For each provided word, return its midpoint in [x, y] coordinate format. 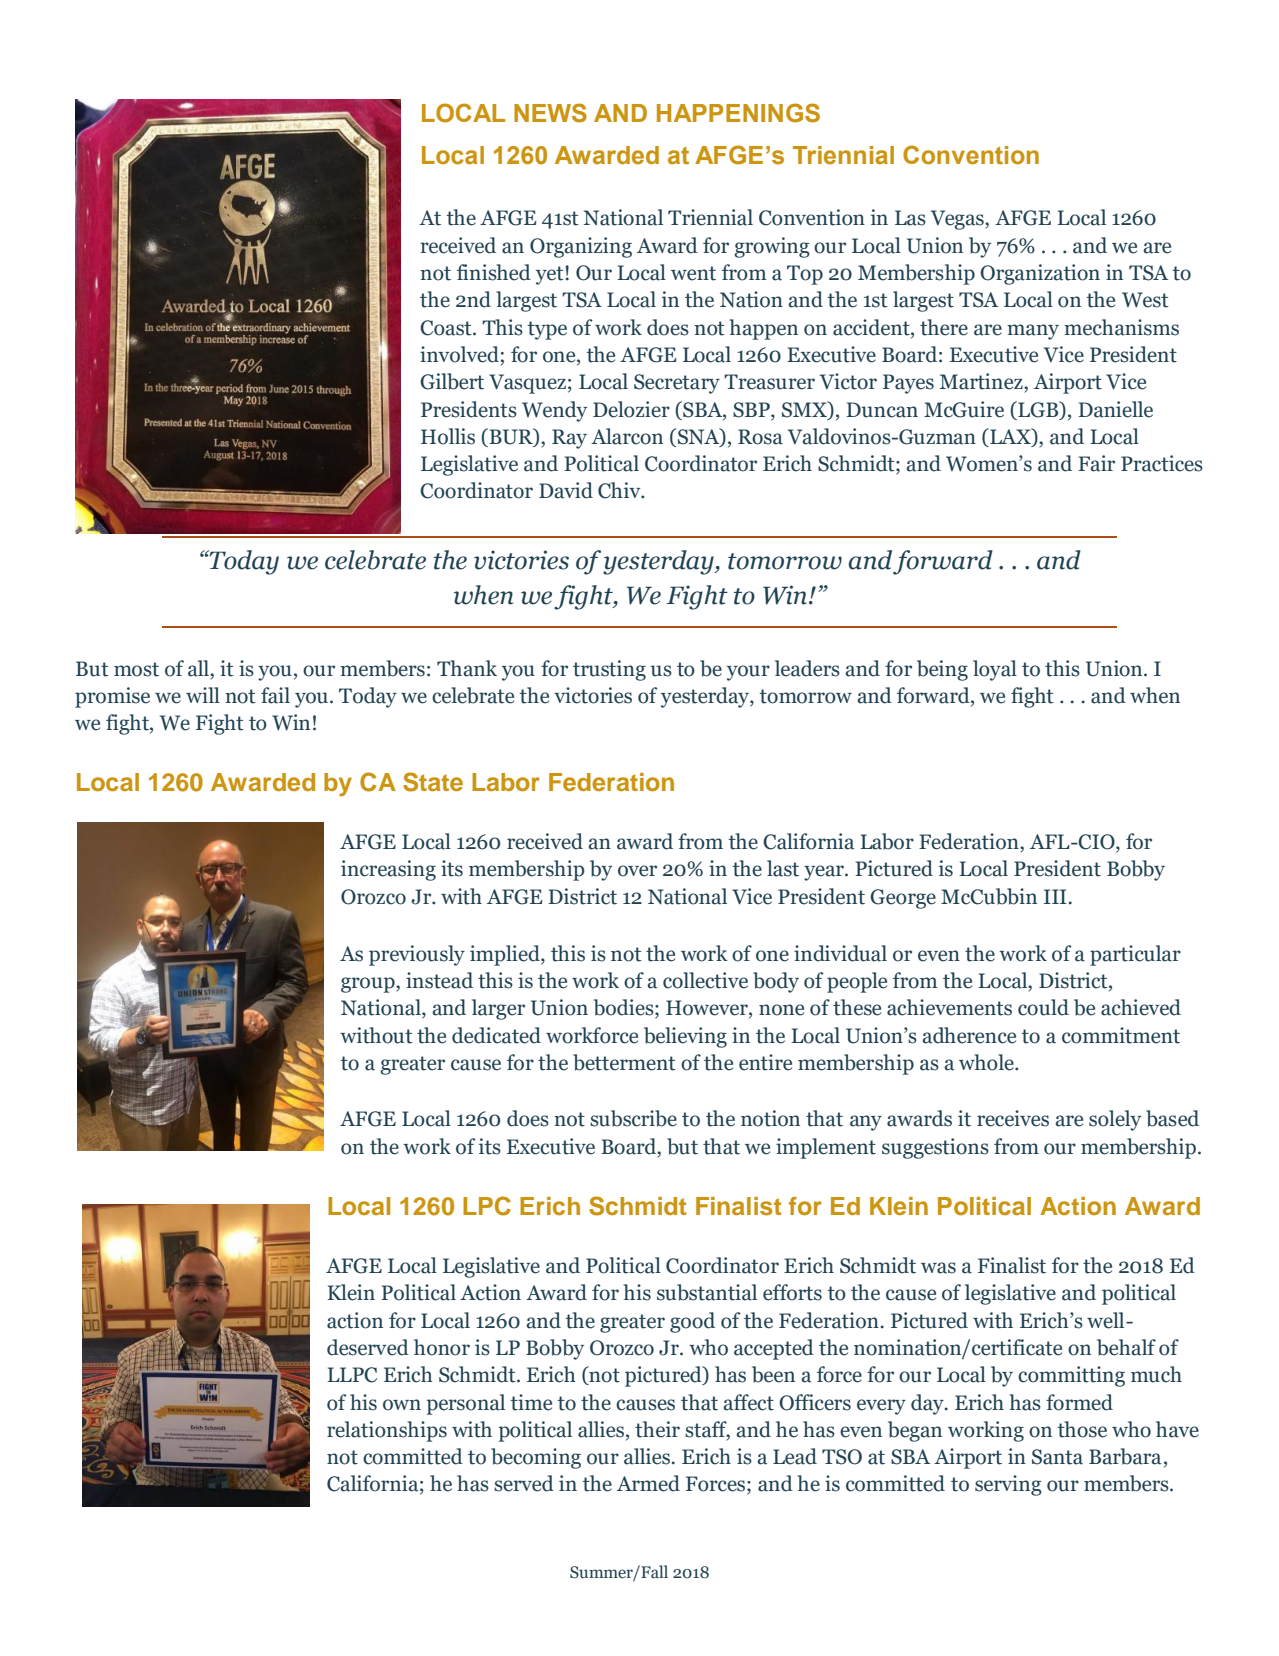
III [1055, 896]
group [369, 985]
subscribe [633, 1118]
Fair [1096, 463]
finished [494, 272]
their [657, 1429]
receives [1013, 1118]
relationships [387, 1431]
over [637, 871]
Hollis [448, 436]
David [566, 490]
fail [275, 695]
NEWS [550, 113]
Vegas [958, 220]
